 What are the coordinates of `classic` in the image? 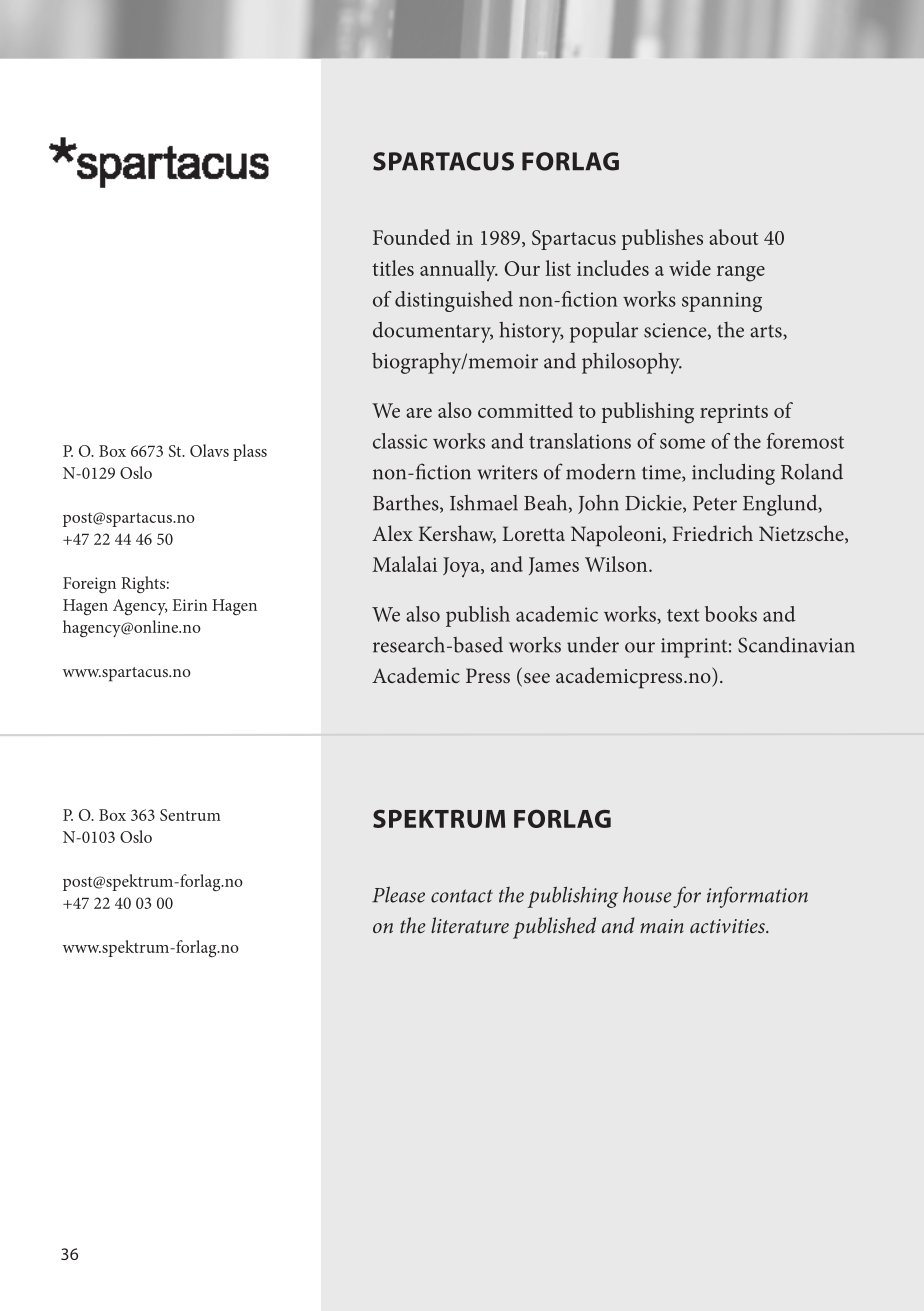 It's located at (400, 441).
